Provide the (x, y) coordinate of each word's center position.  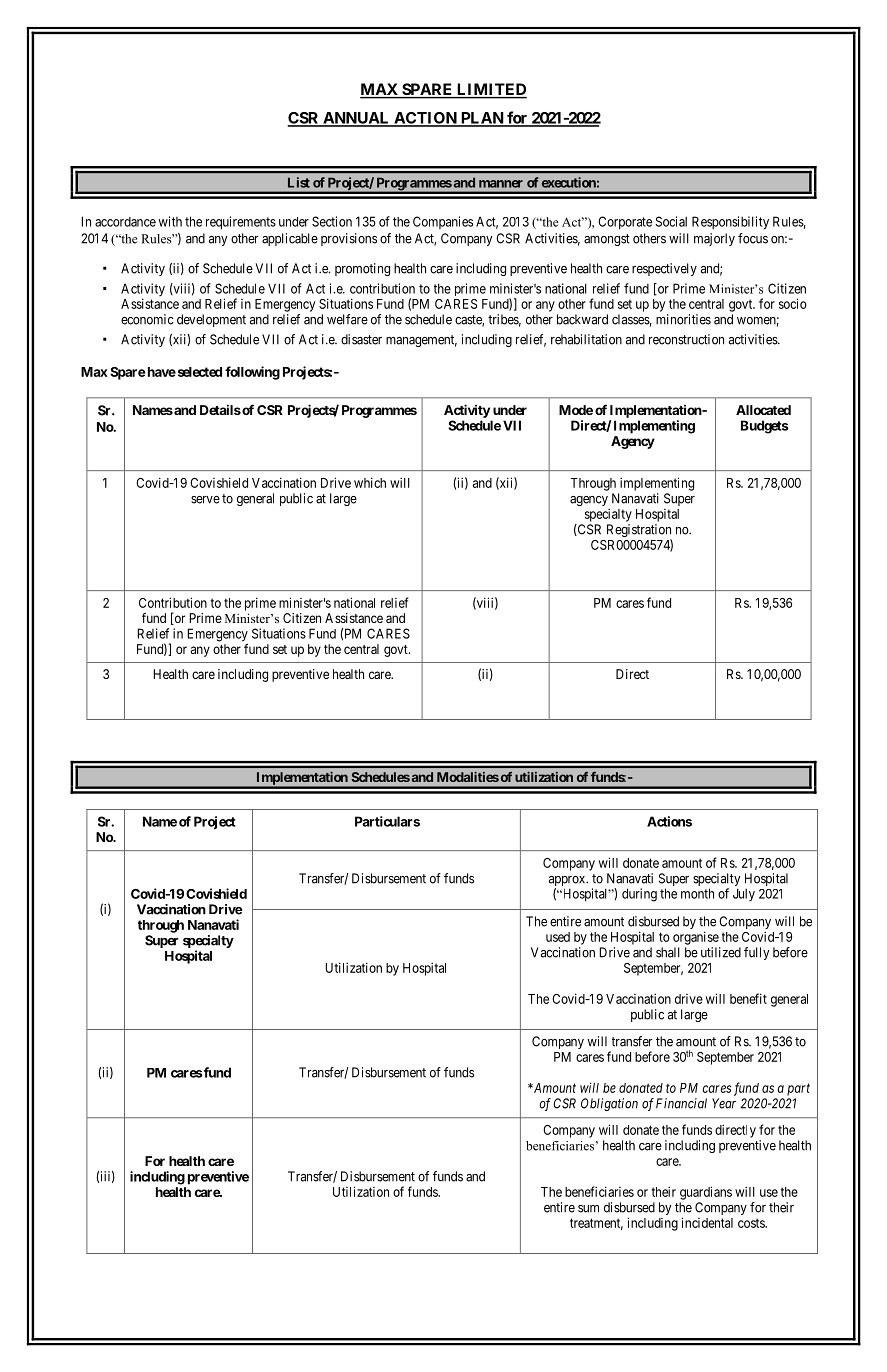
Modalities (468, 777)
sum (588, 1209)
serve (205, 500)
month (697, 893)
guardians (706, 1193)
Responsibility (730, 223)
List (299, 182)
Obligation (609, 1104)
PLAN (482, 119)
